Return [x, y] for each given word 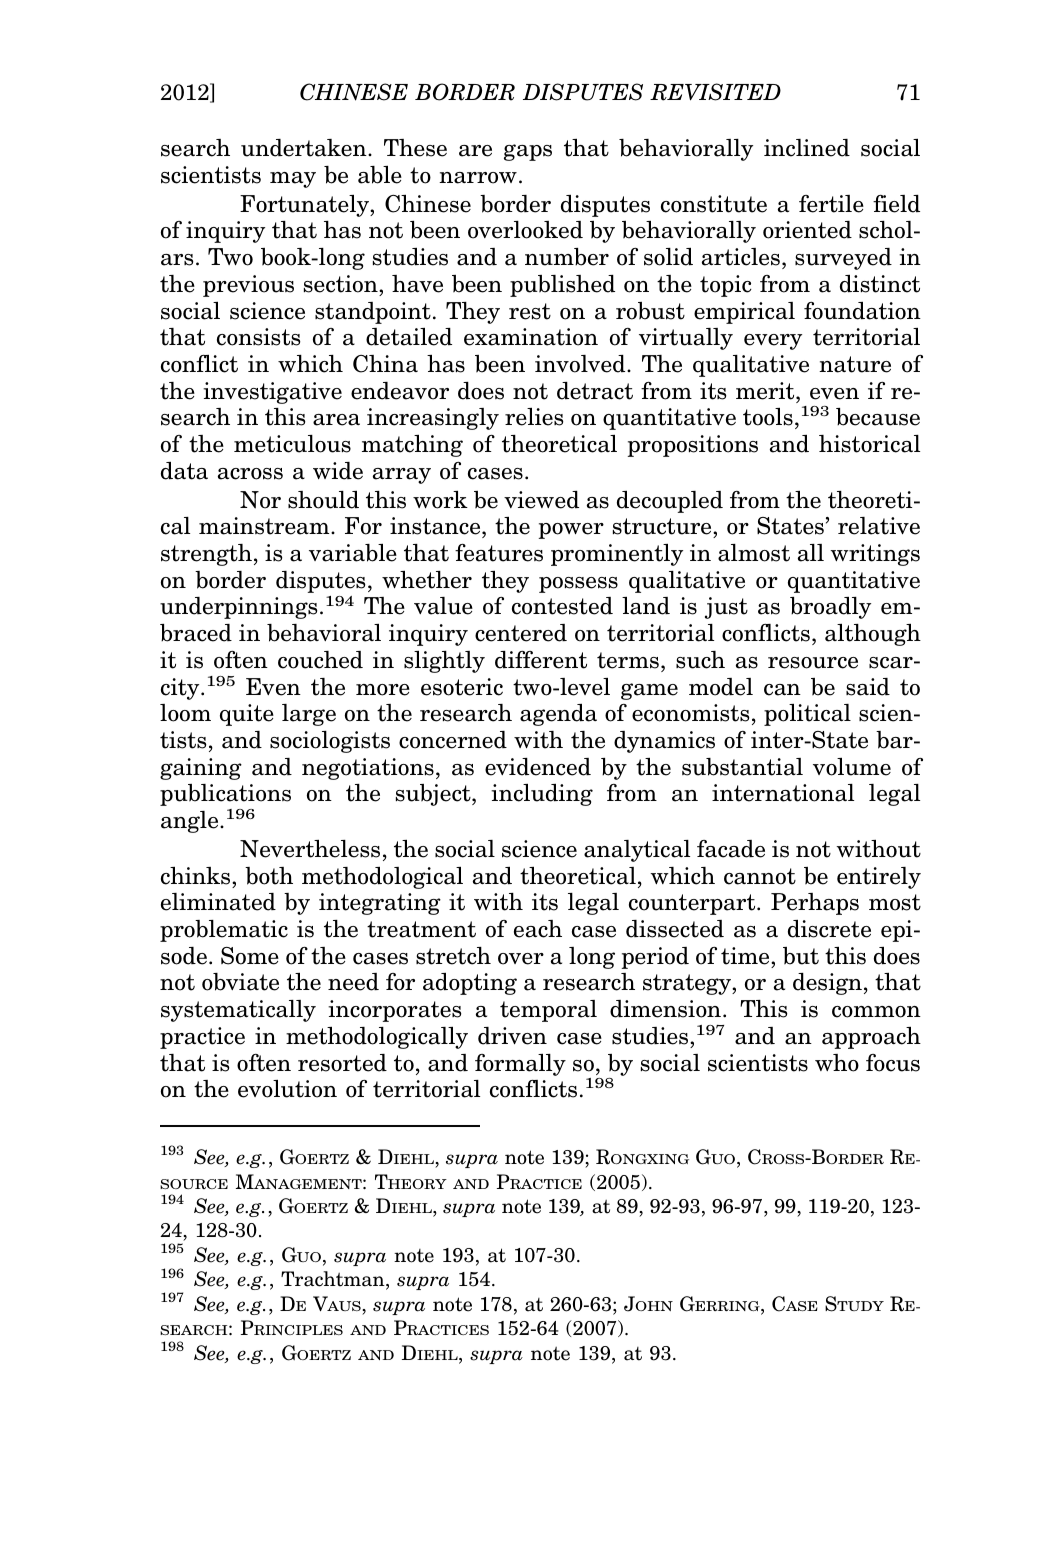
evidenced [538, 767]
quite [247, 715]
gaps [528, 152]
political [807, 715]
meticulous [292, 444]
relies [534, 417]
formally [520, 1065]
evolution [287, 1089]
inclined [807, 148]
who [837, 1063]
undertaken [305, 148]
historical [869, 444]
